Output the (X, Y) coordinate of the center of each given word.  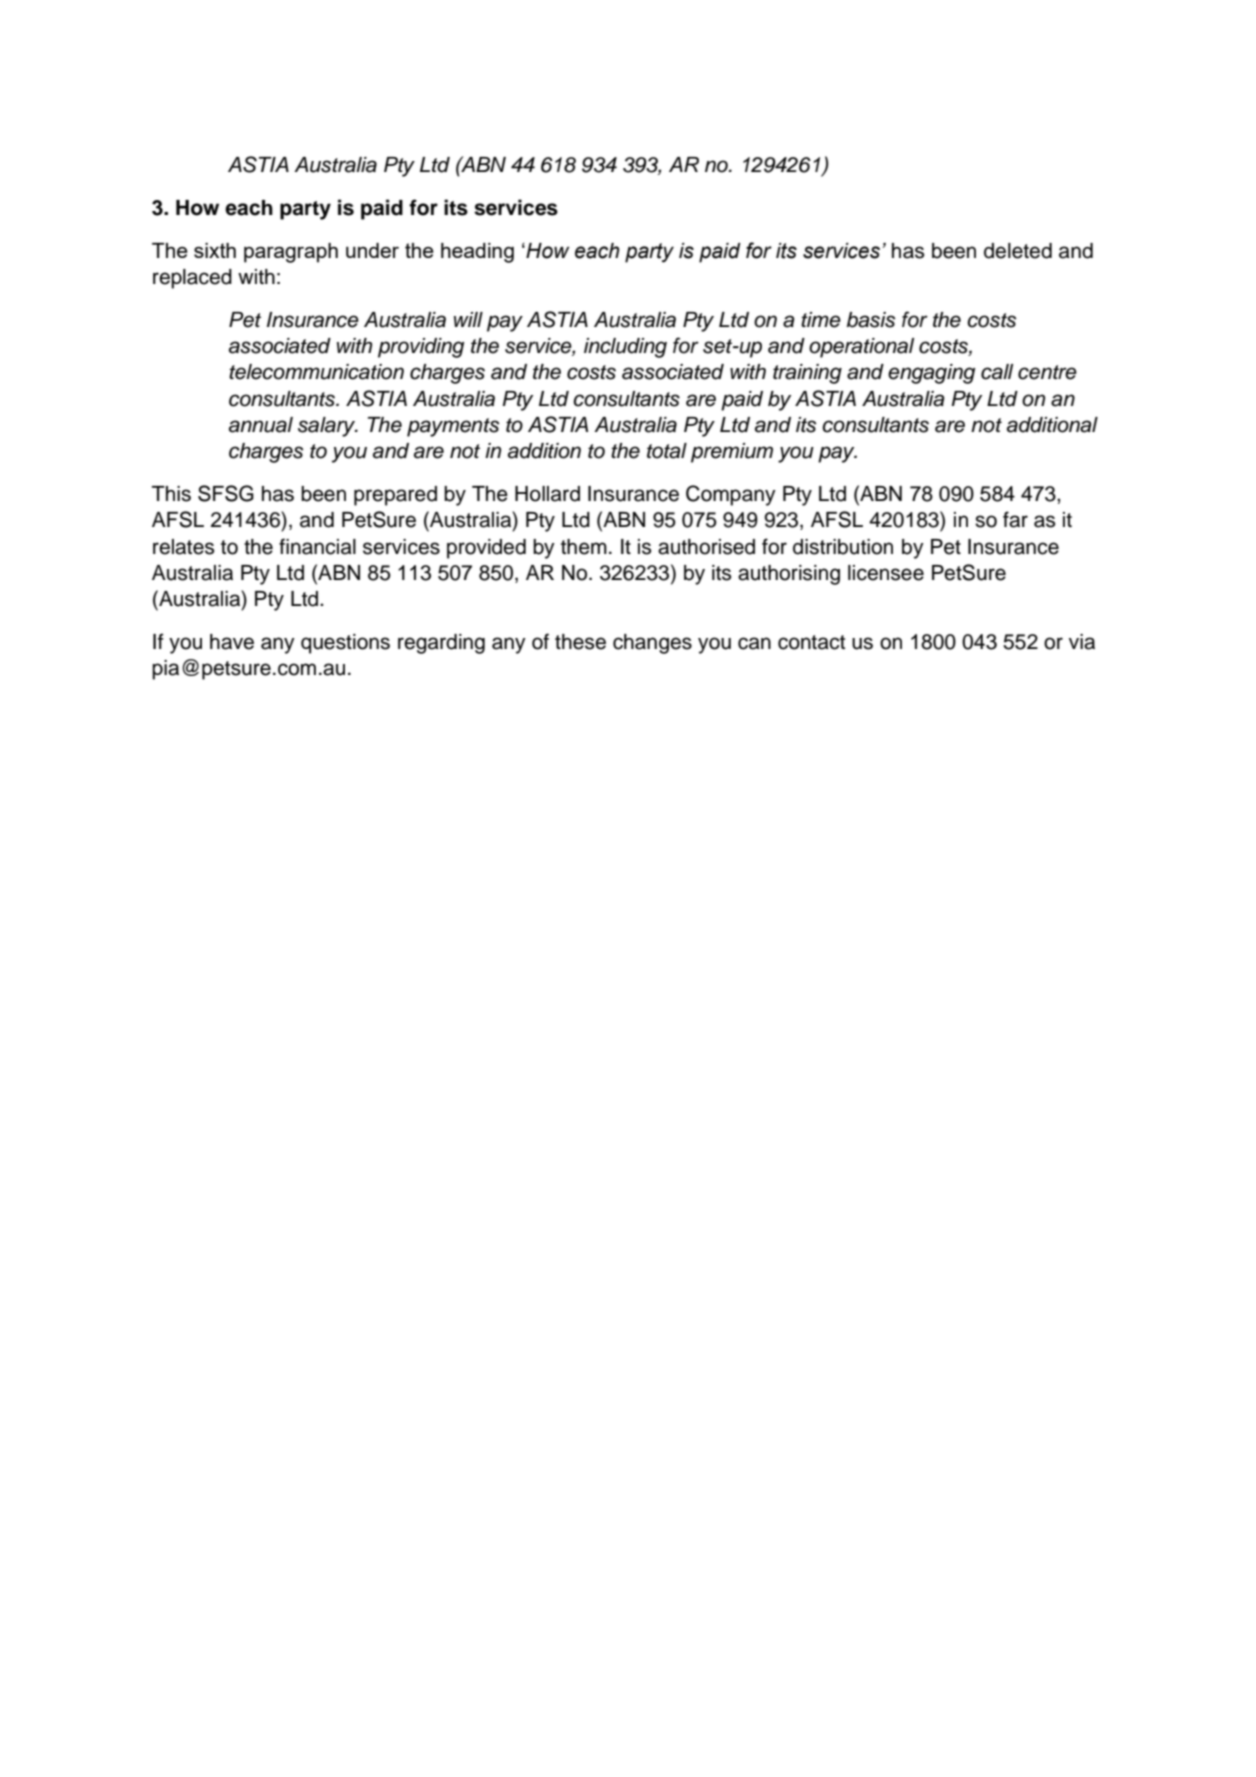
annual (261, 425)
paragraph (291, 253)
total (667, 451)
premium (732, 453)
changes (652, 644)
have (232, 642)
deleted (1018, 251)
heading (477, 253)
